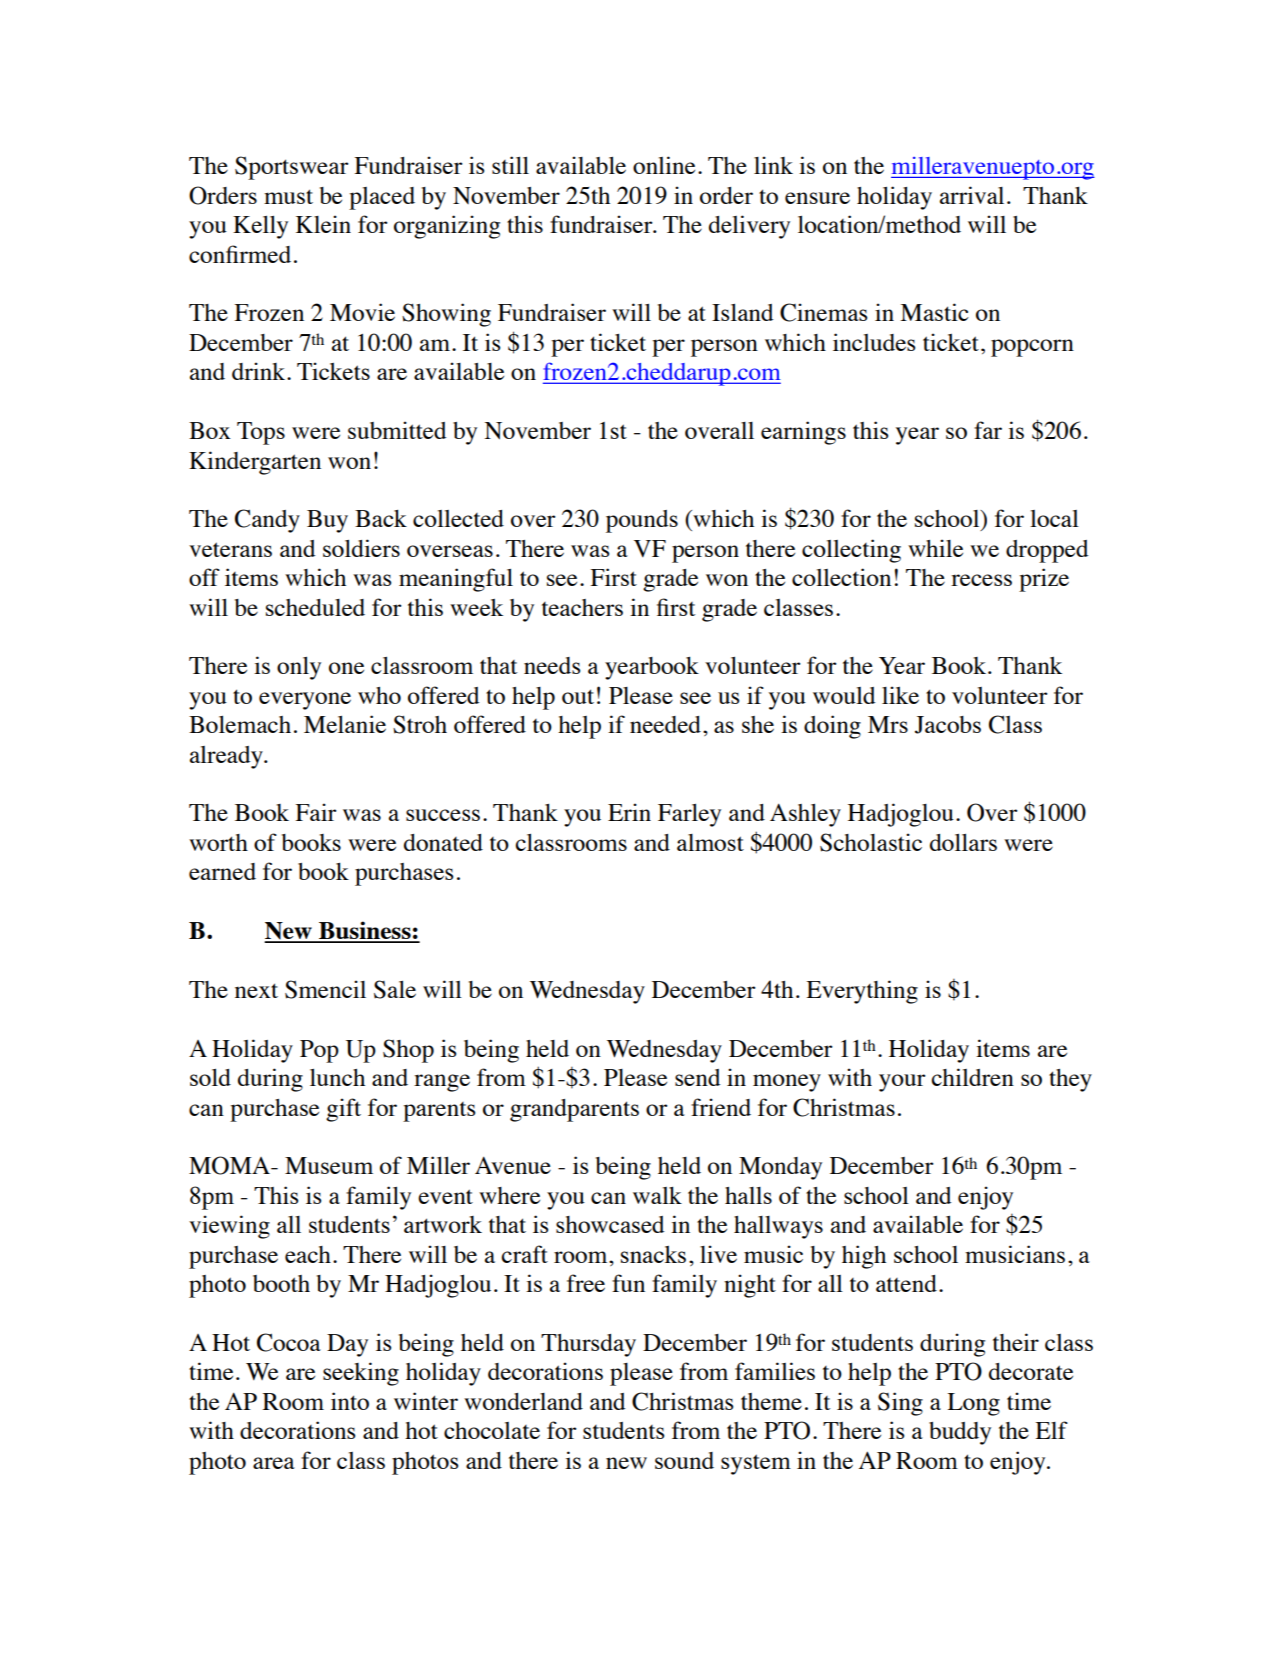 This screenshot has width=1286, height=1664. I want to click on send, so click(698, 1077).
